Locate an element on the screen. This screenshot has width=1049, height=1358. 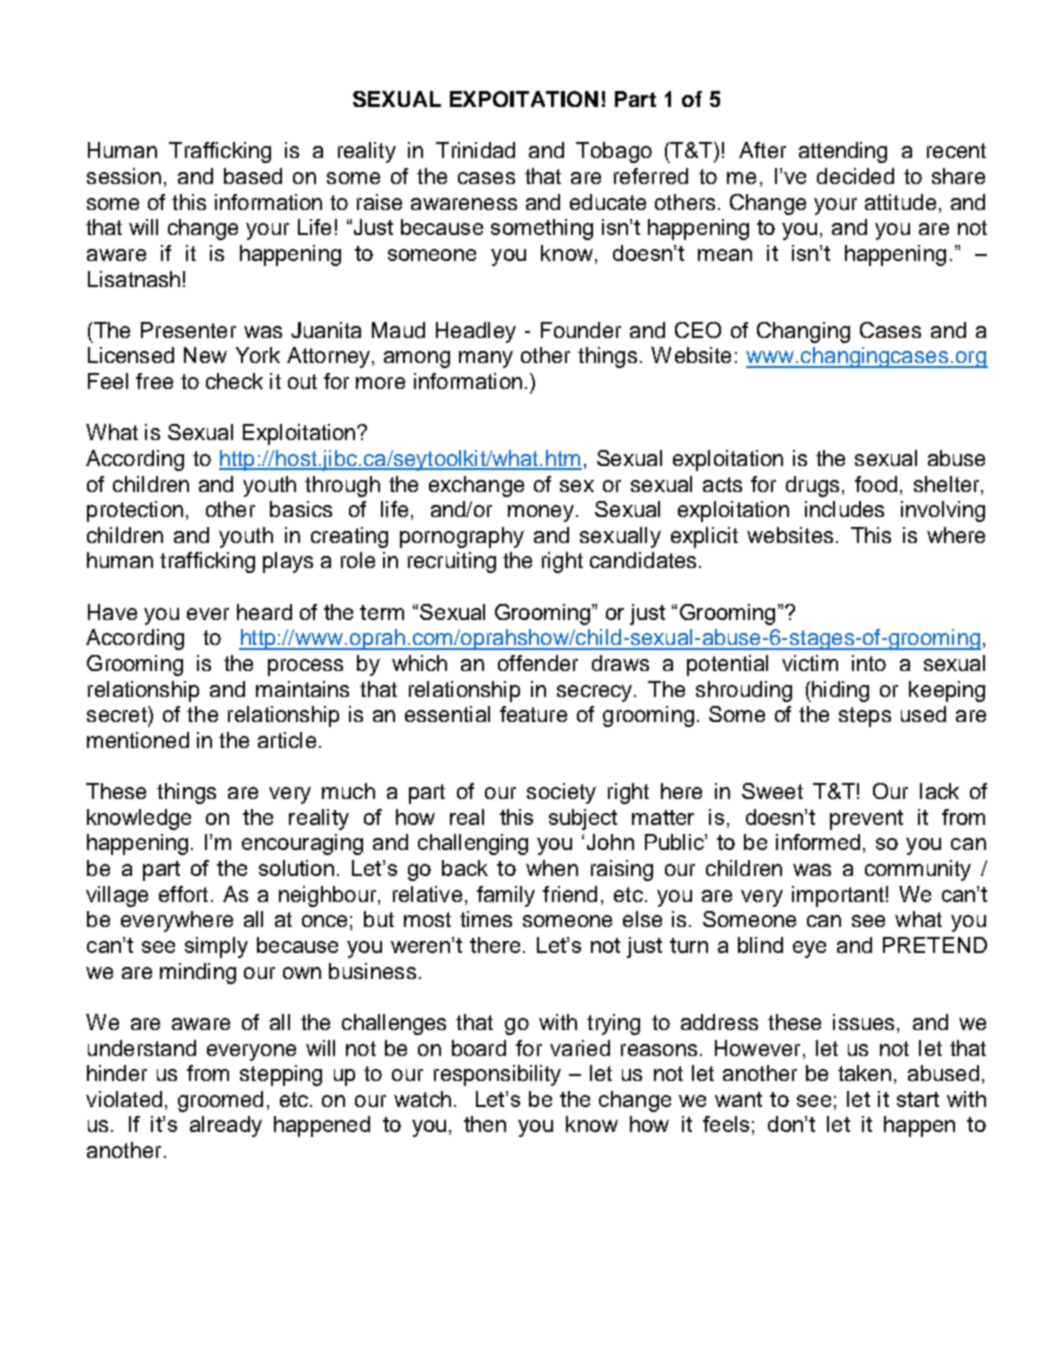
many is located at coordinates (486, 359).
